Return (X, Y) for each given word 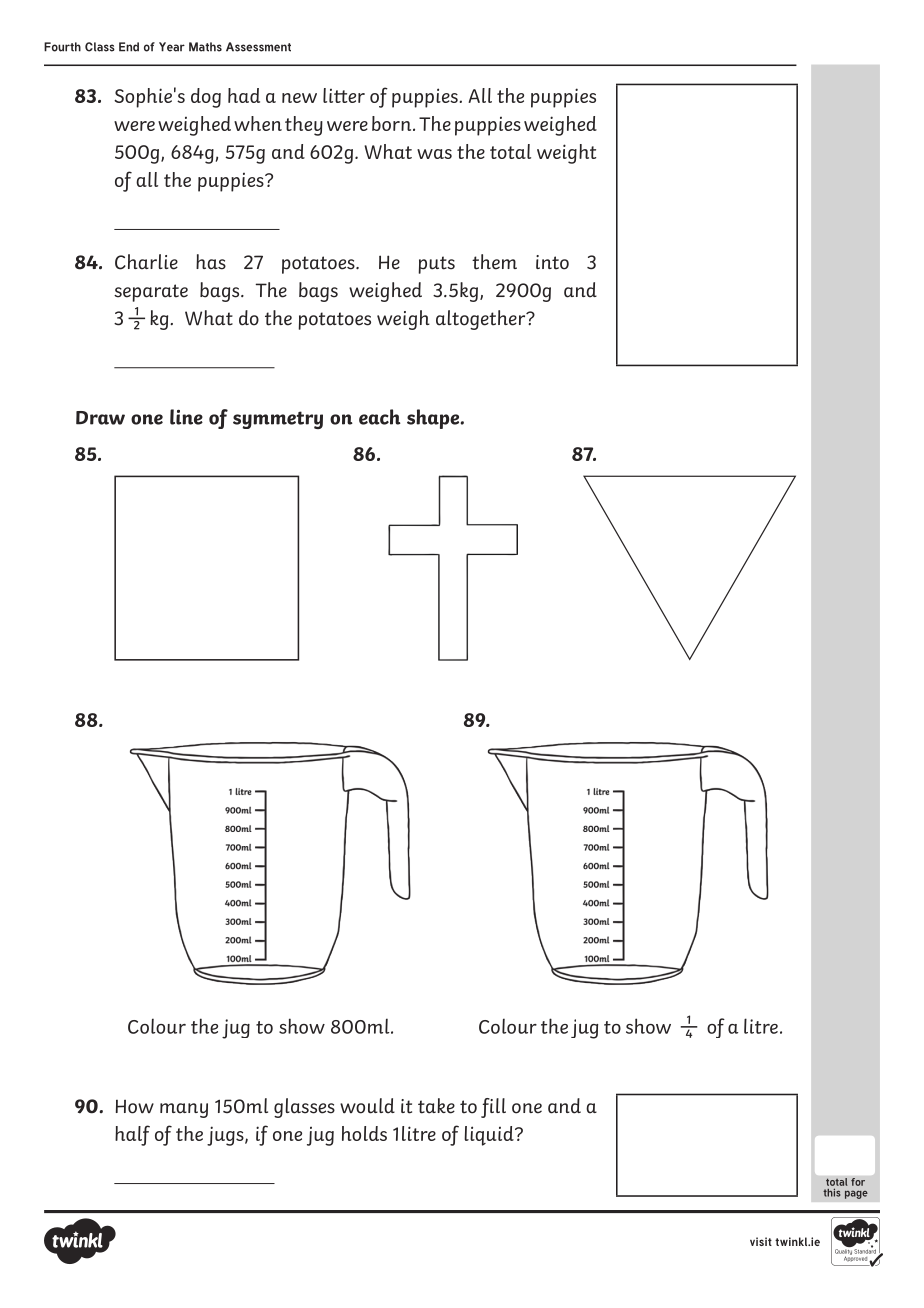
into (552, 262)
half (132, 1135)
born (393, 123)
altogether (482, 320)
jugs (226, 1136)
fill (493, 1108)
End (129, 47)
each (380, 417)
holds (364, 1133)
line (186, 417)
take (436, 1106)
